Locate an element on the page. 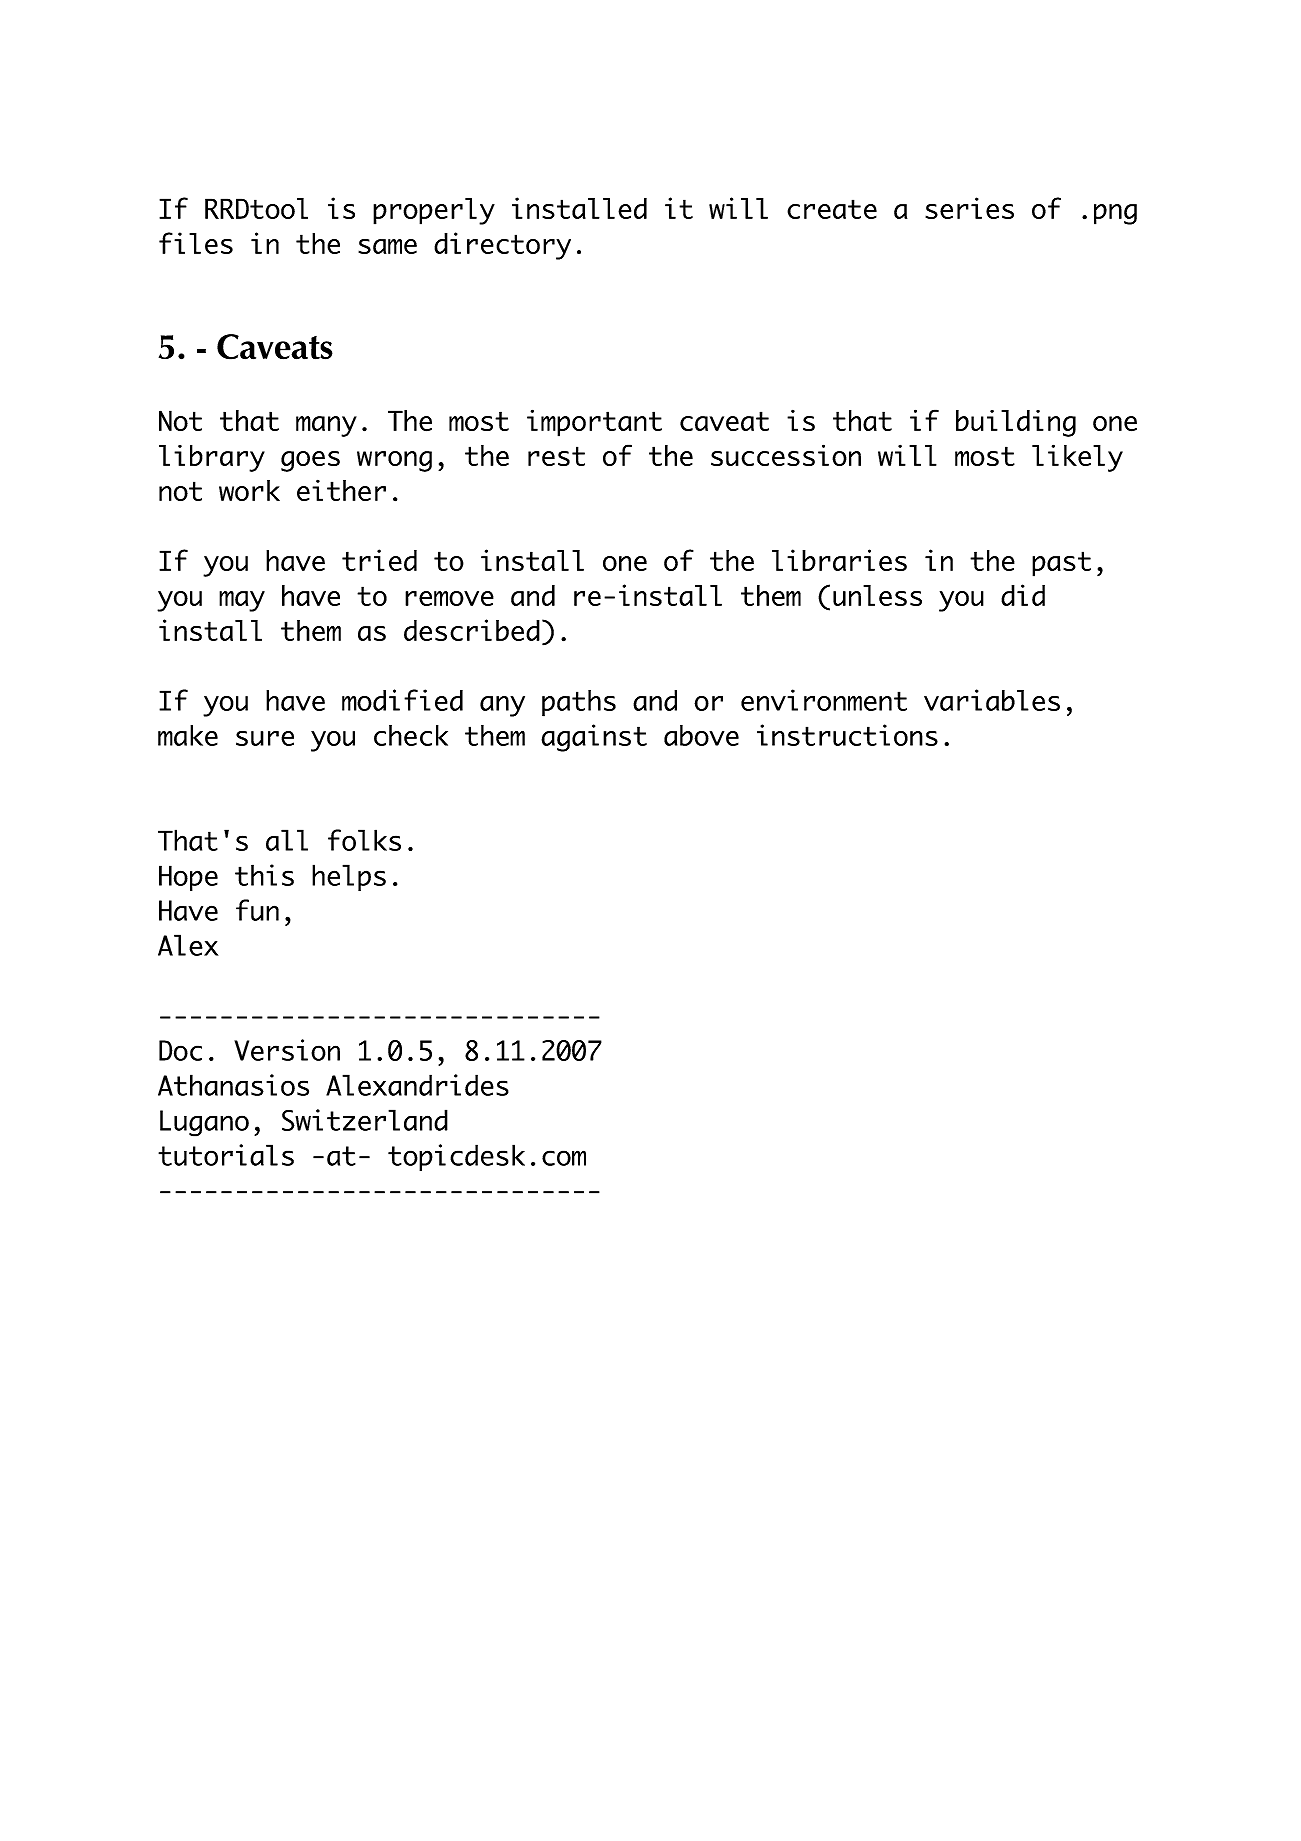  same is located at coordinates (387, 246).
